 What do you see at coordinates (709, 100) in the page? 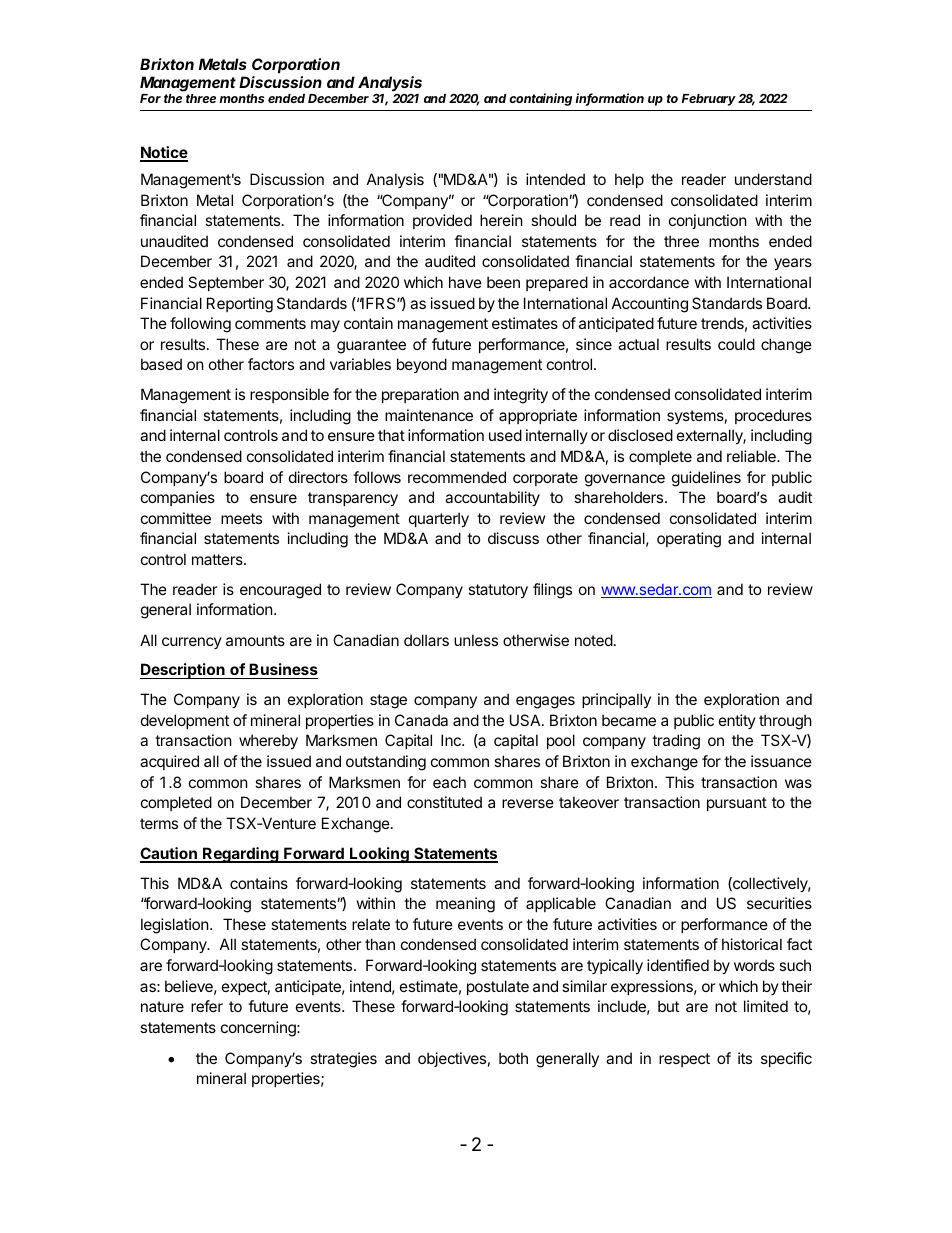
I see `February` at bounding box center [709, 100].
